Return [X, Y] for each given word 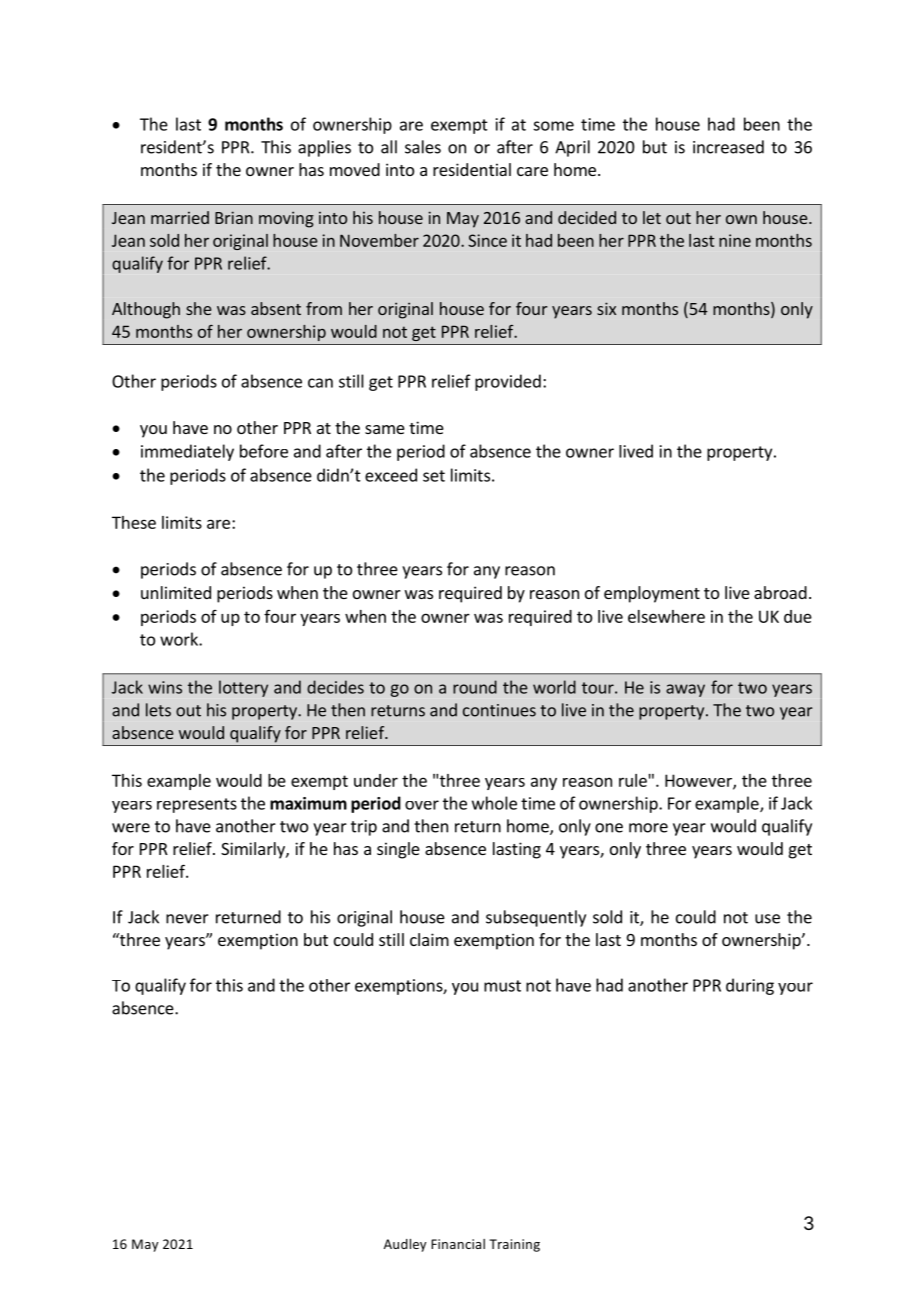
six [606, 308]
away [685, 690]
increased [728, 147]
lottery [243, 688]
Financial [458, 1244]
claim [429, 939]
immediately [187, 452]
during [750, 986]
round [475, 687]
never [187, 919]
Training [514, 1245]
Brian [234, 217]
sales [423, 147]
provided [508, 382]
